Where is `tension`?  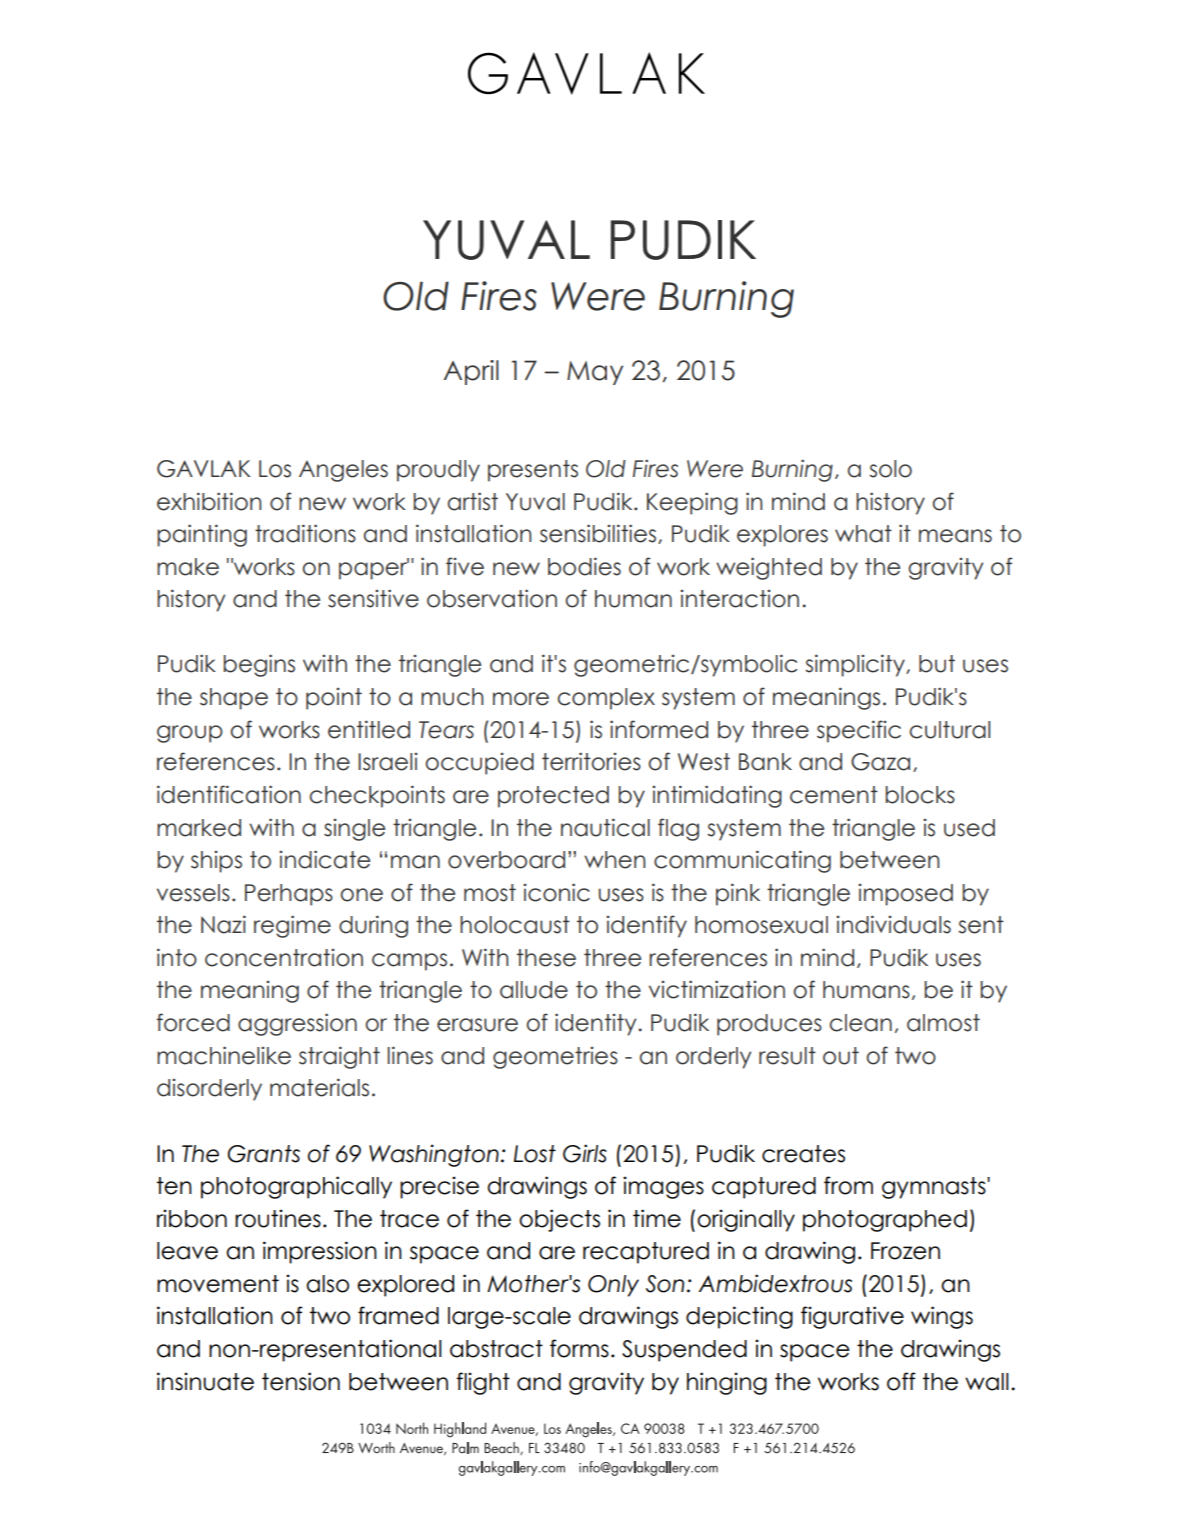 tension is located at coordinates (301, 1381).
